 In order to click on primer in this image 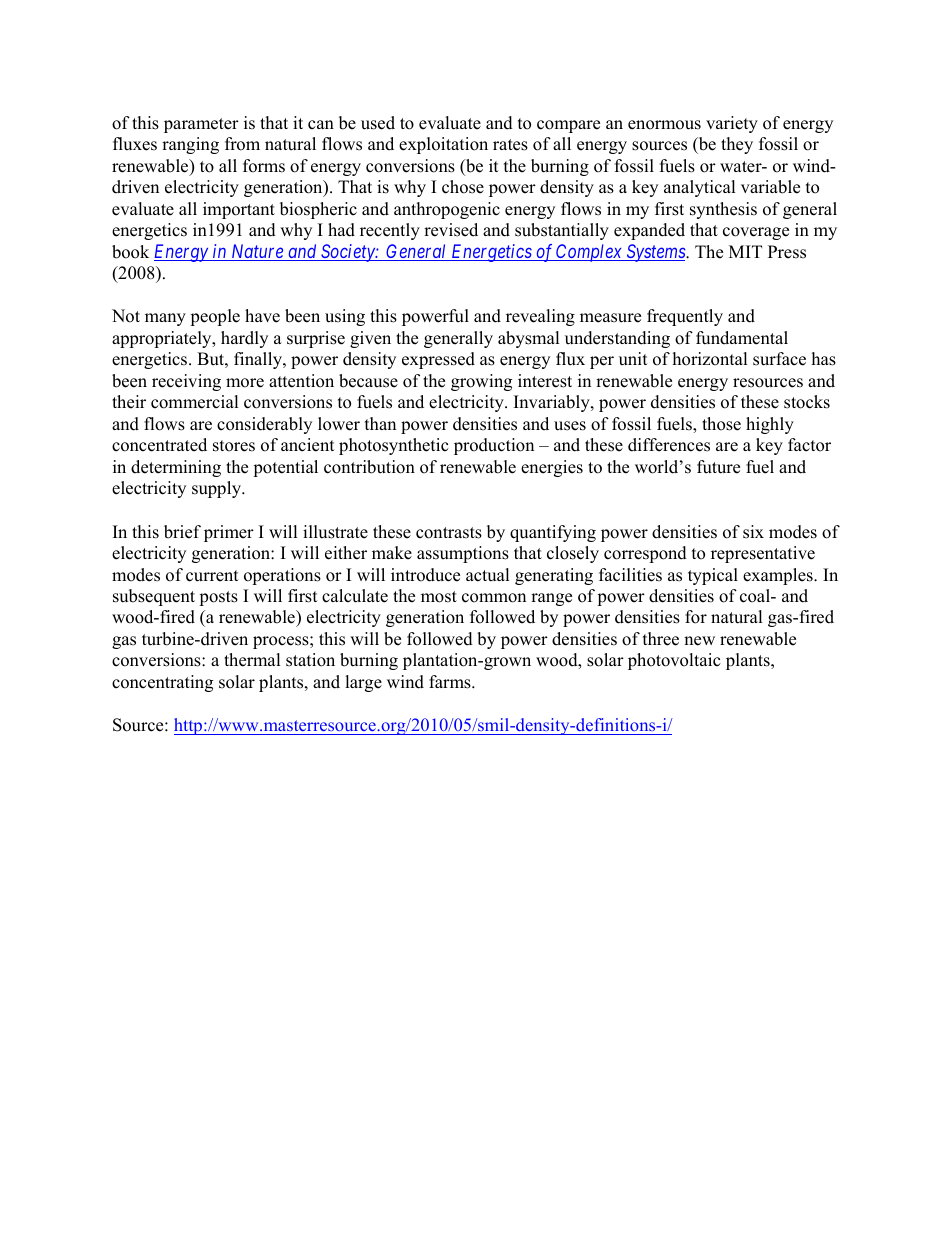, I will do `click(229, 533)`.
